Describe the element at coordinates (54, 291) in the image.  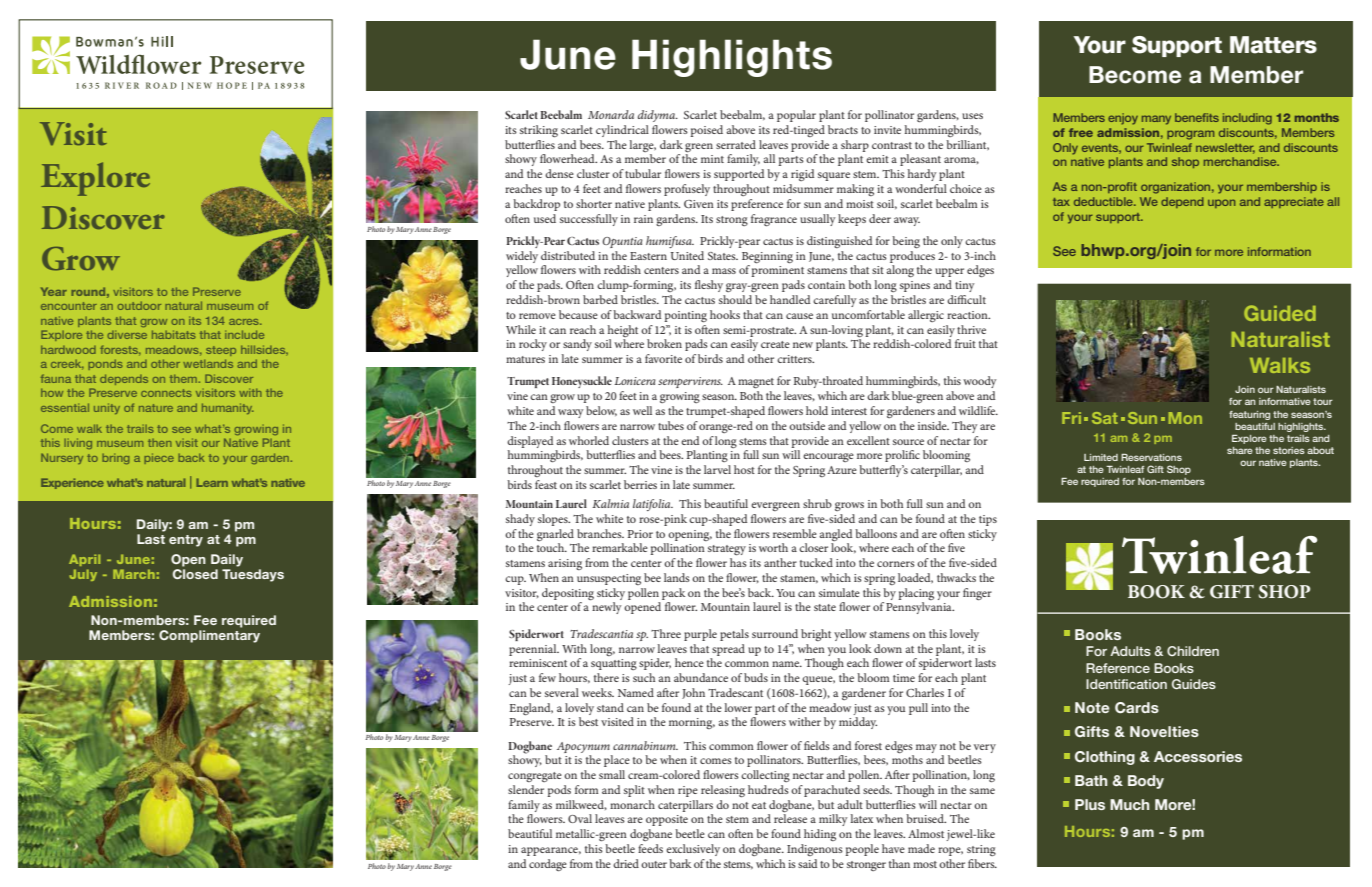
I see `Year` at that location.
